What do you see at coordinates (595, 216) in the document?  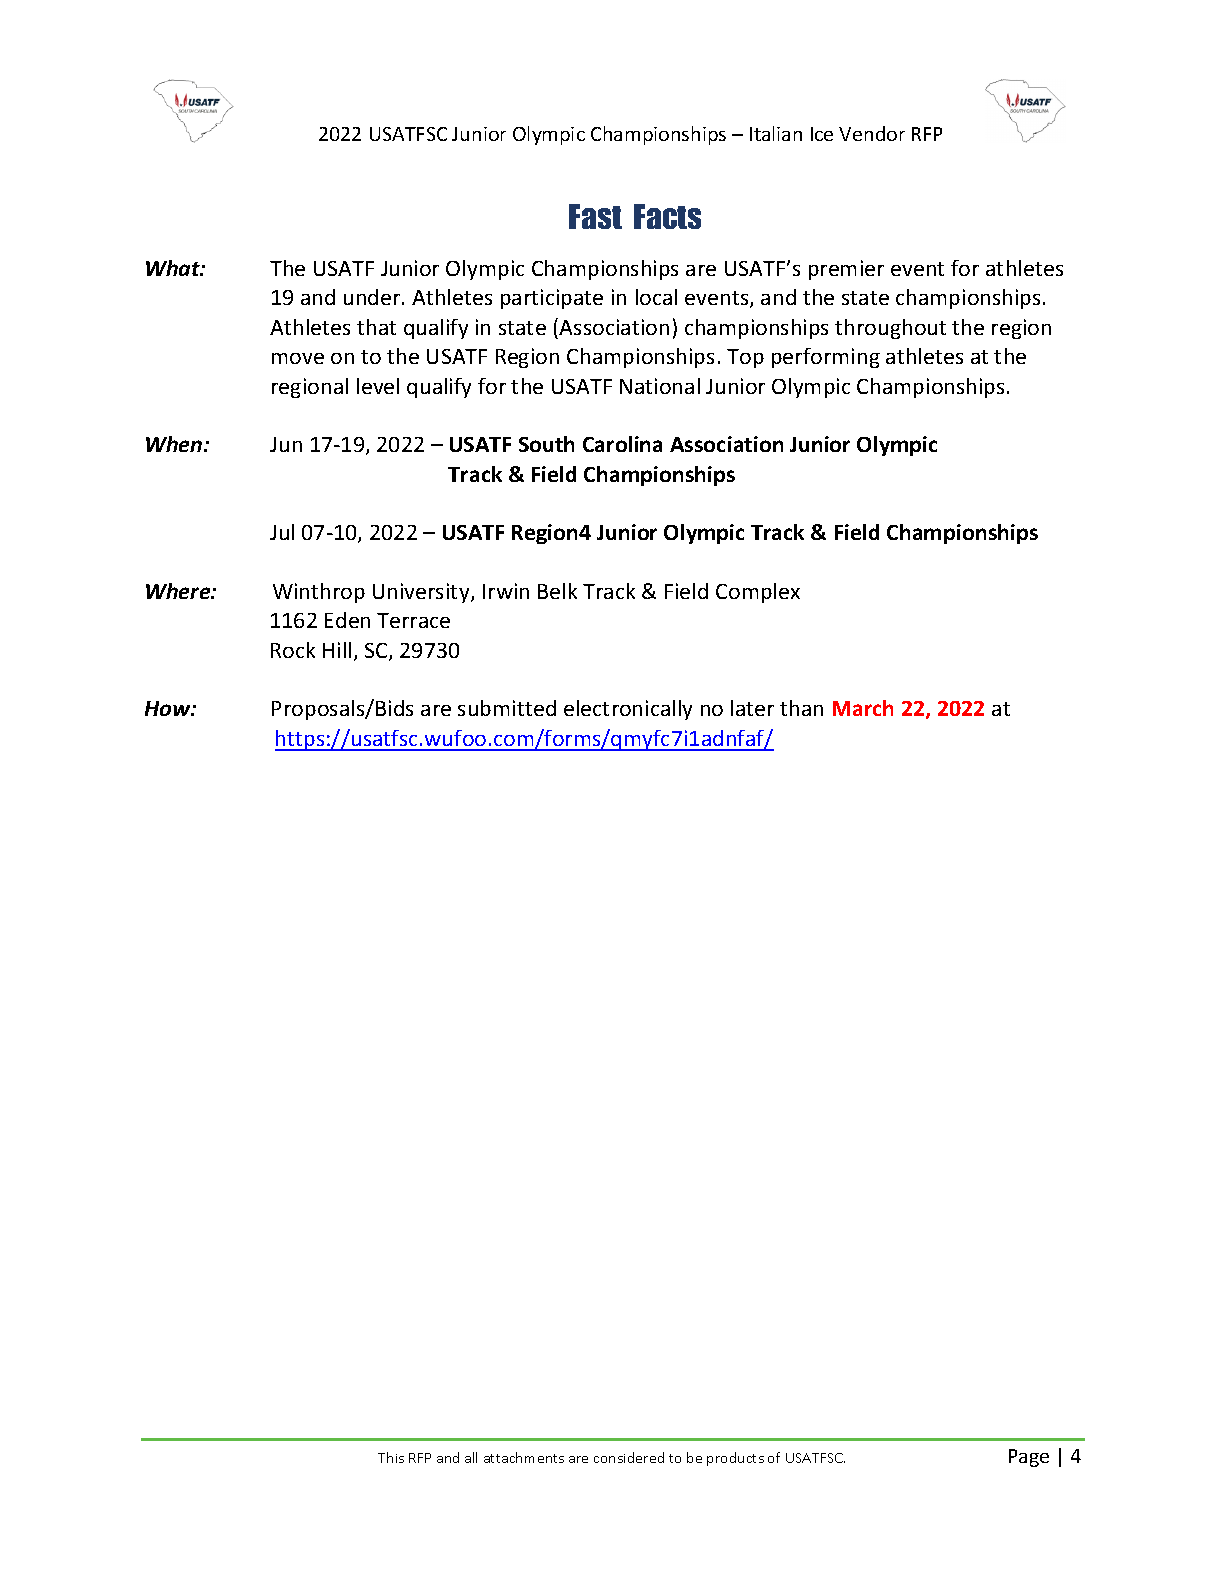 I see `Fast` at bounding box center [595, 216].
